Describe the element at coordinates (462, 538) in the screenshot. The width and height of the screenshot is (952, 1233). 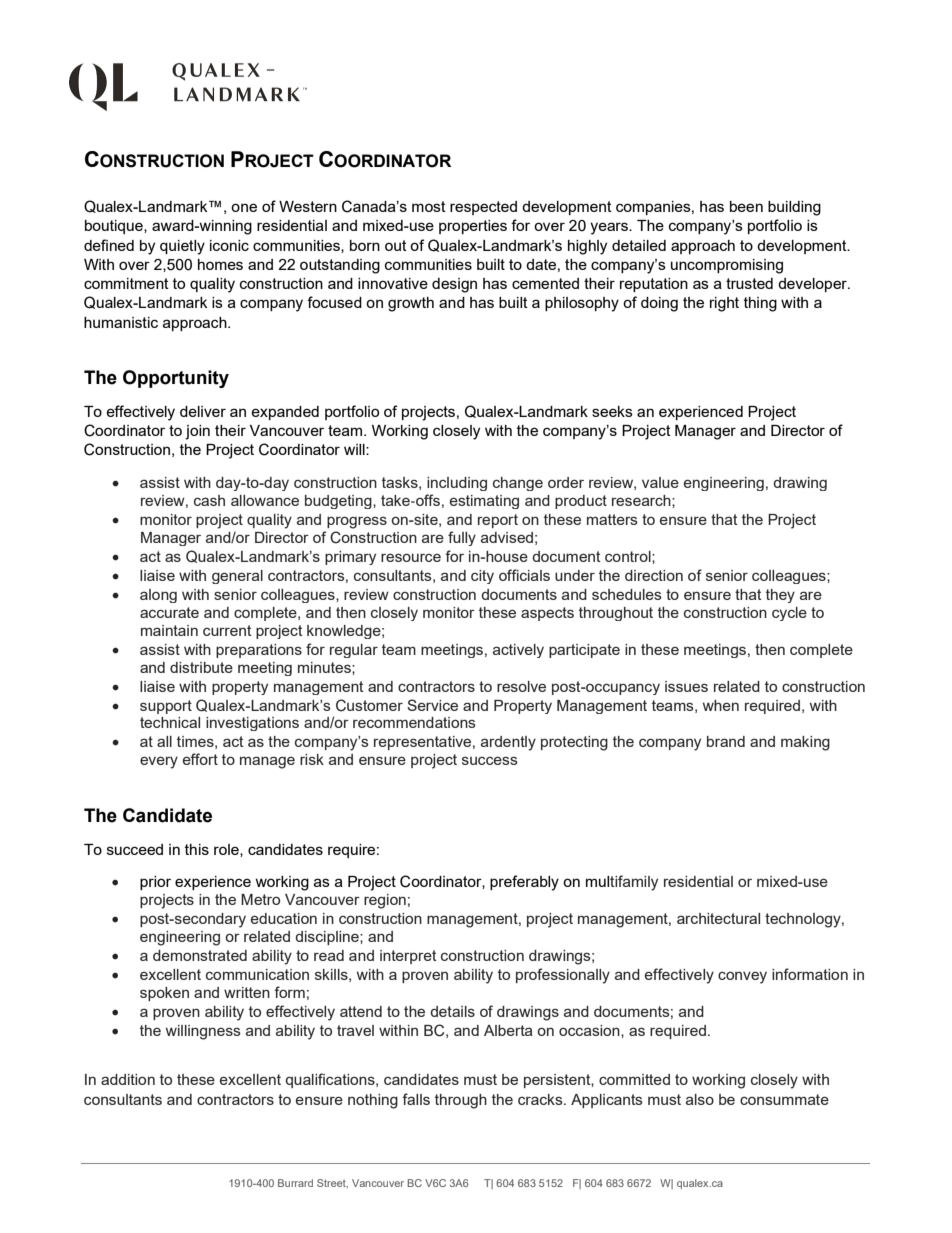
I see `fully` at that location.
